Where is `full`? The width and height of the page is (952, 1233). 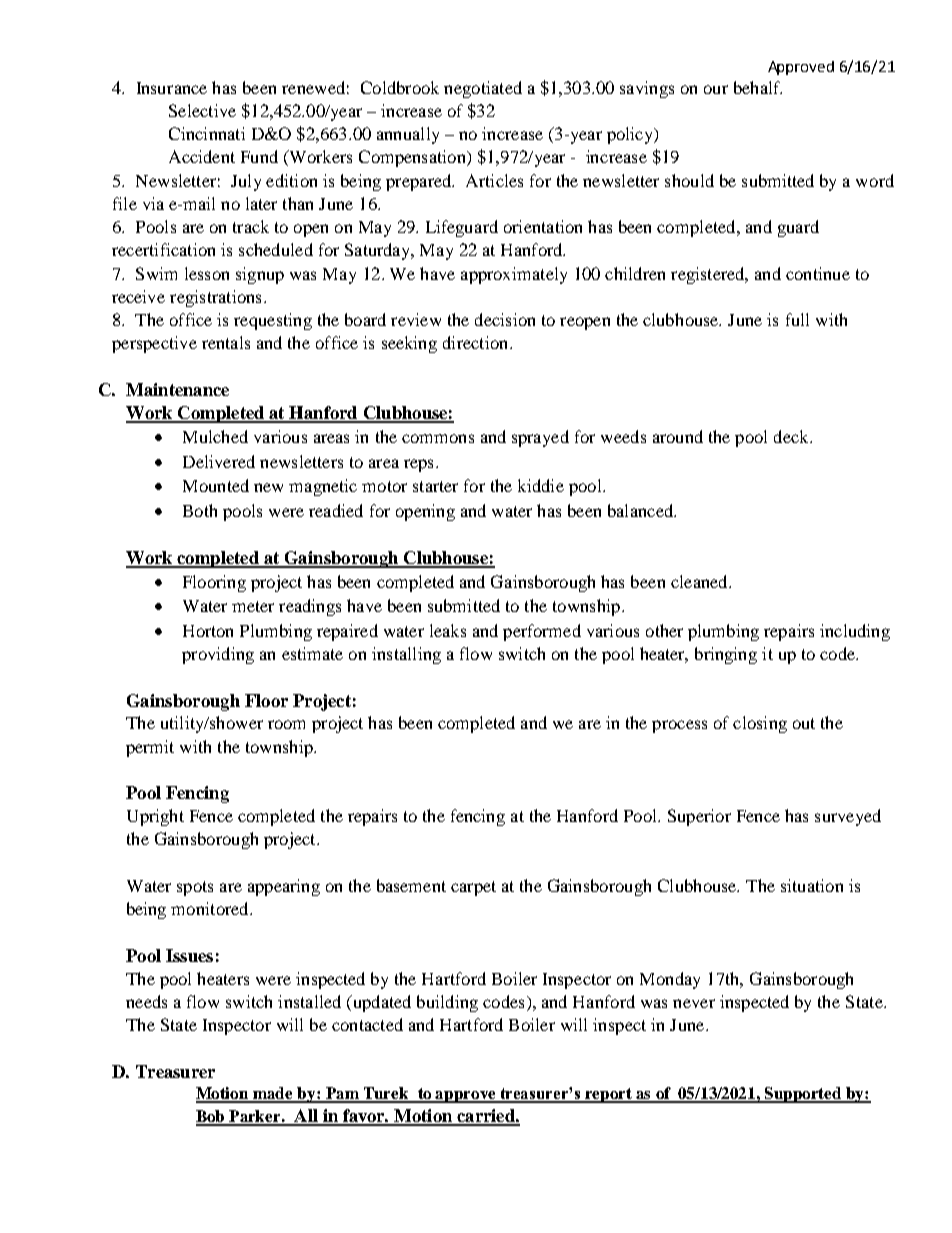 full is located at coordinates (797, 319).
